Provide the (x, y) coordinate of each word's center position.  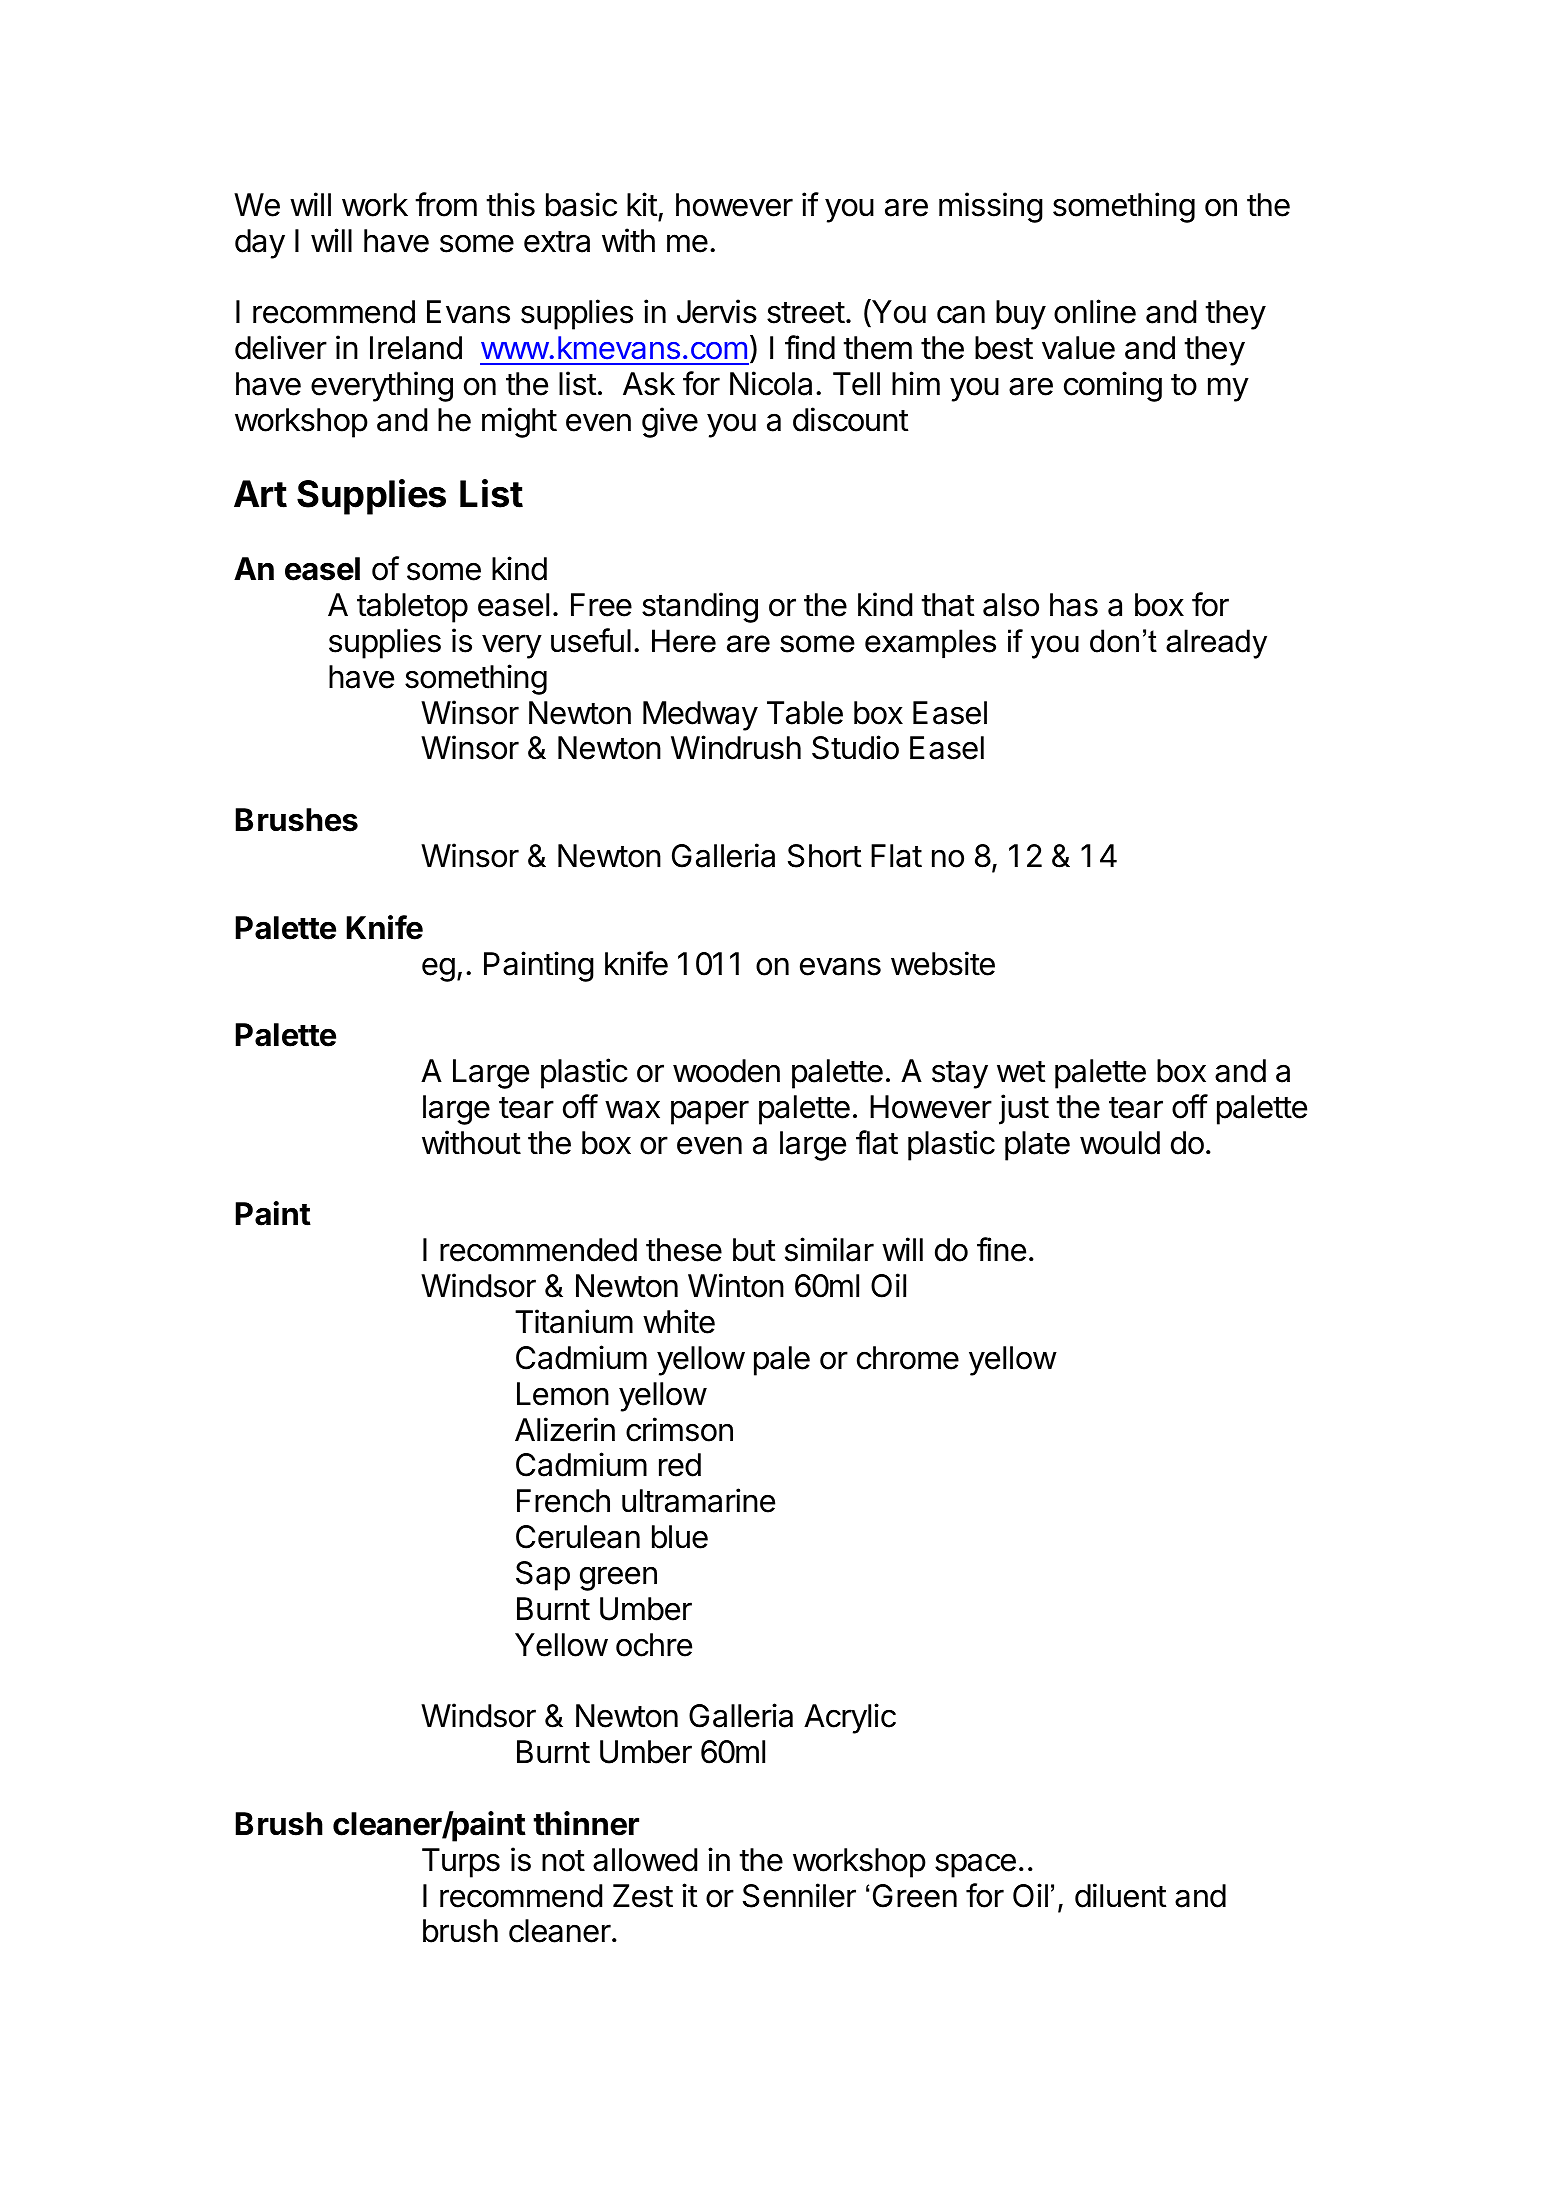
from (446, 204)
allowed (645, 1860)
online (1095, 311)
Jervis (717, 311)
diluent (1121, 1895)
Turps (461, 1863)
